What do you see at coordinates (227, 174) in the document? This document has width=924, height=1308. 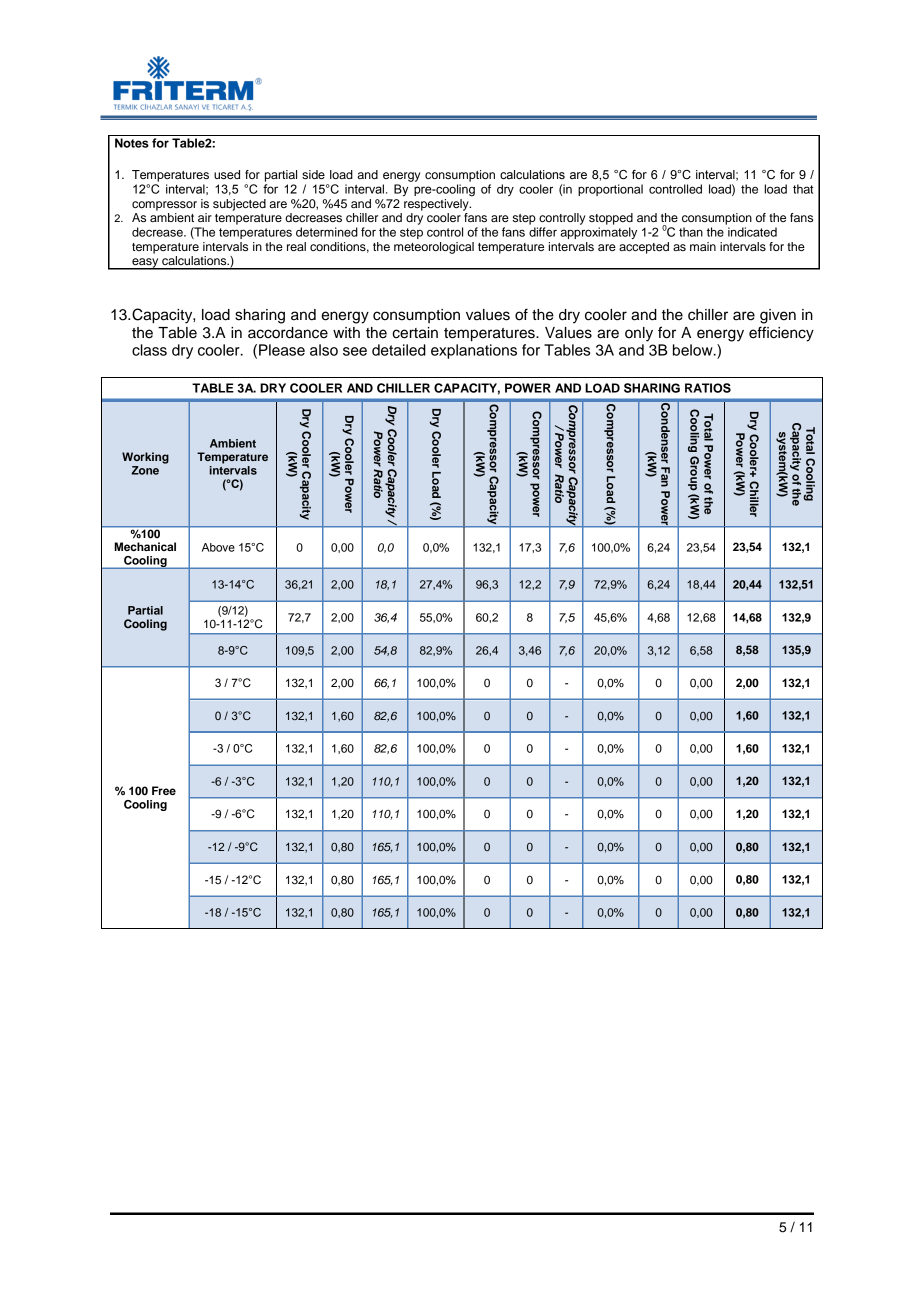 I see `used` at bounding box center [227, 174].
